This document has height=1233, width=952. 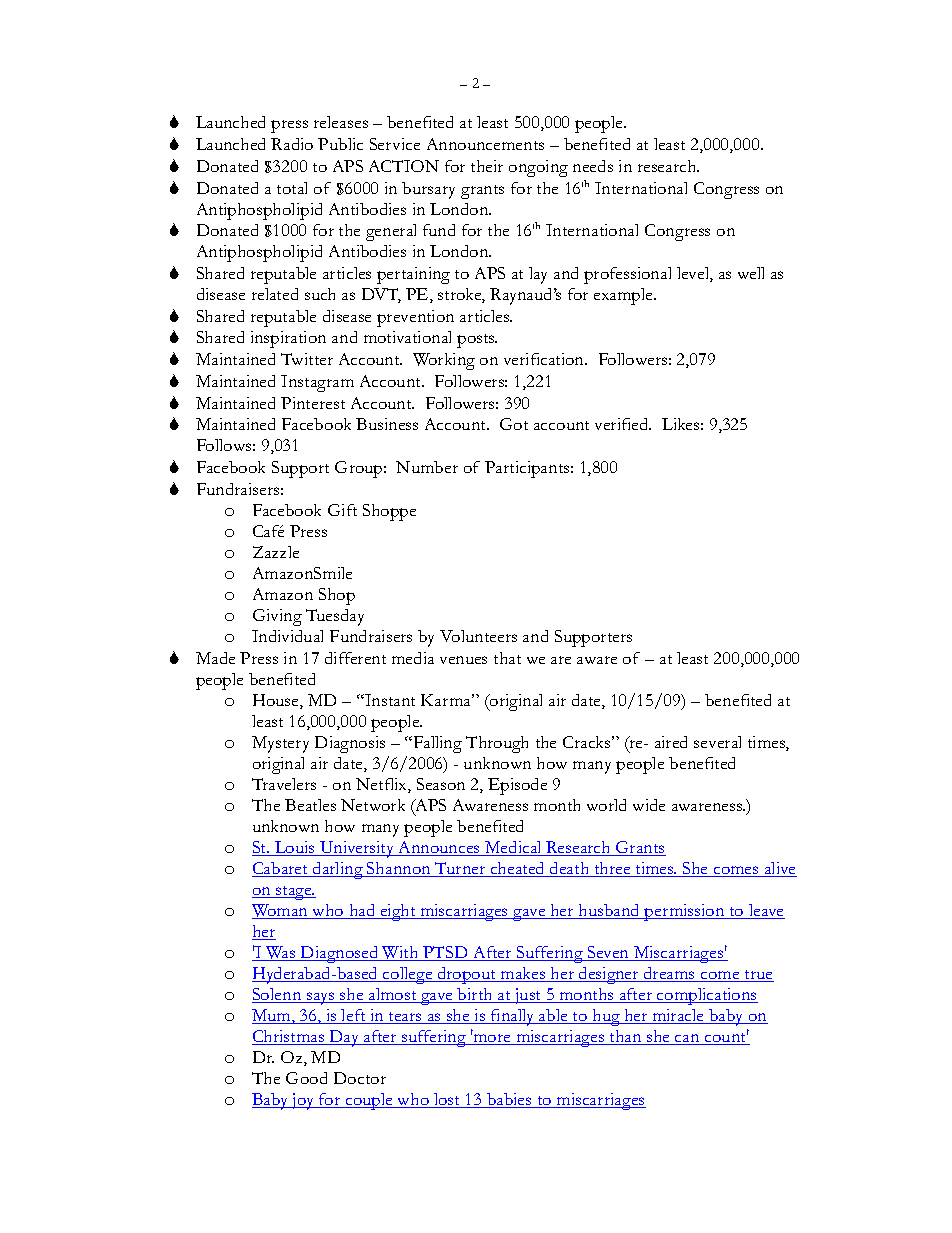 What do you see at coordinates (623, 424) in the document?
I see `verified` at bounding box center [623, 424].
